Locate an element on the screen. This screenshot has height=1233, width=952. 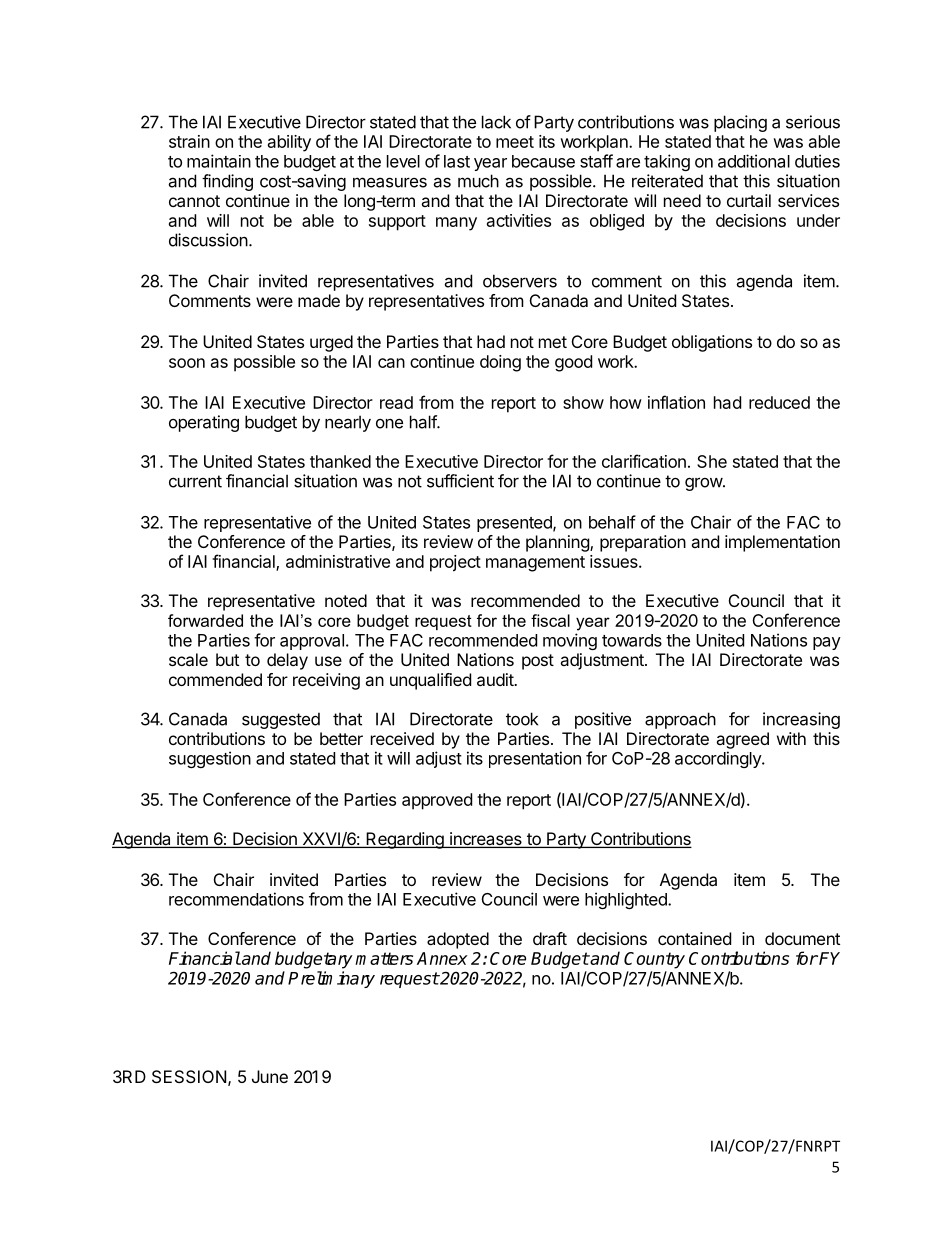
agreed is located at coordinates (742, 740).
